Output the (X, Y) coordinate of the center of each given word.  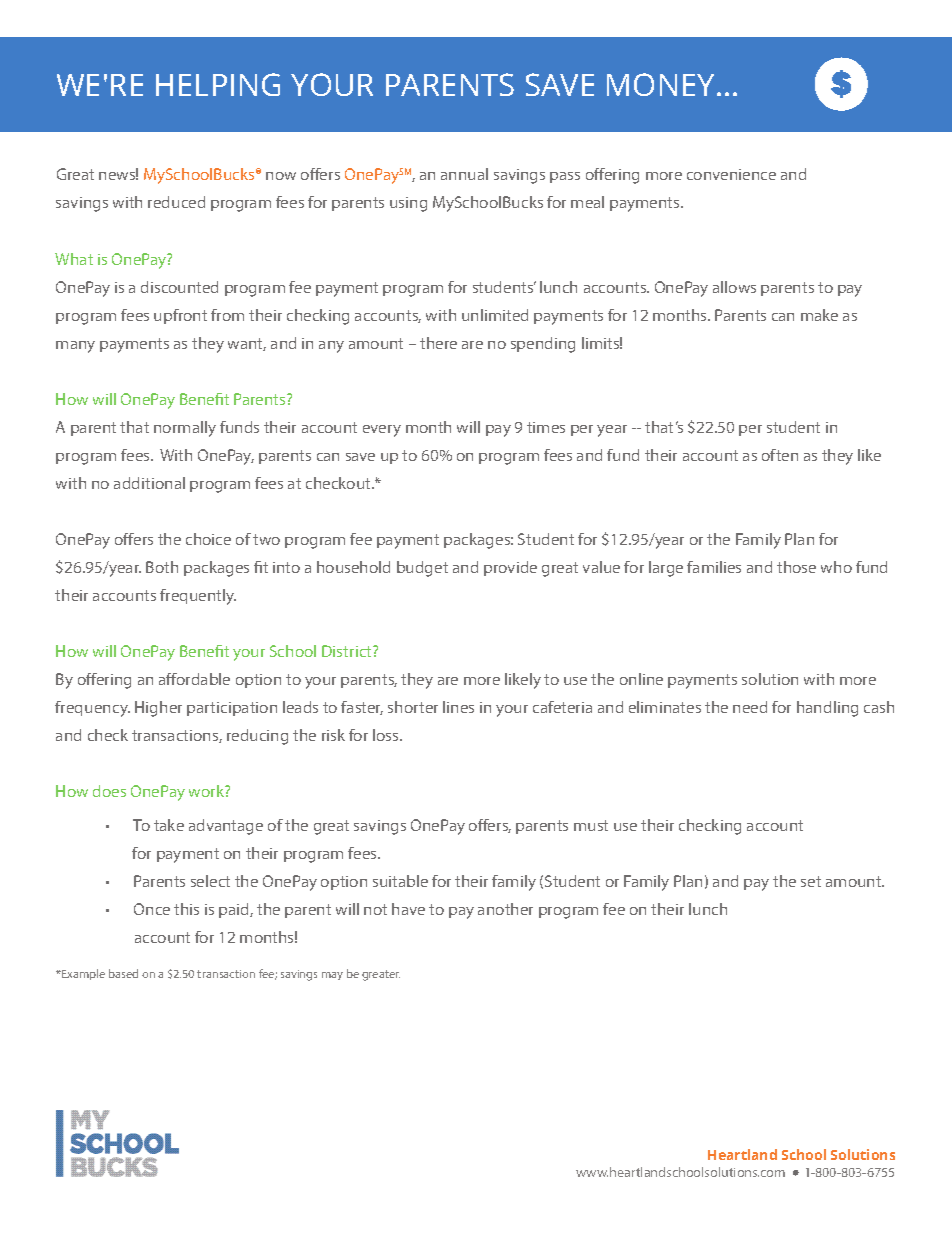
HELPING (218, 84)
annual (464, 174)
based (123, 973)
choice (208, 539)
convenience (731, 174)
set (811, 881)
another (505, 909)
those (796, 567)
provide (510, 568)
